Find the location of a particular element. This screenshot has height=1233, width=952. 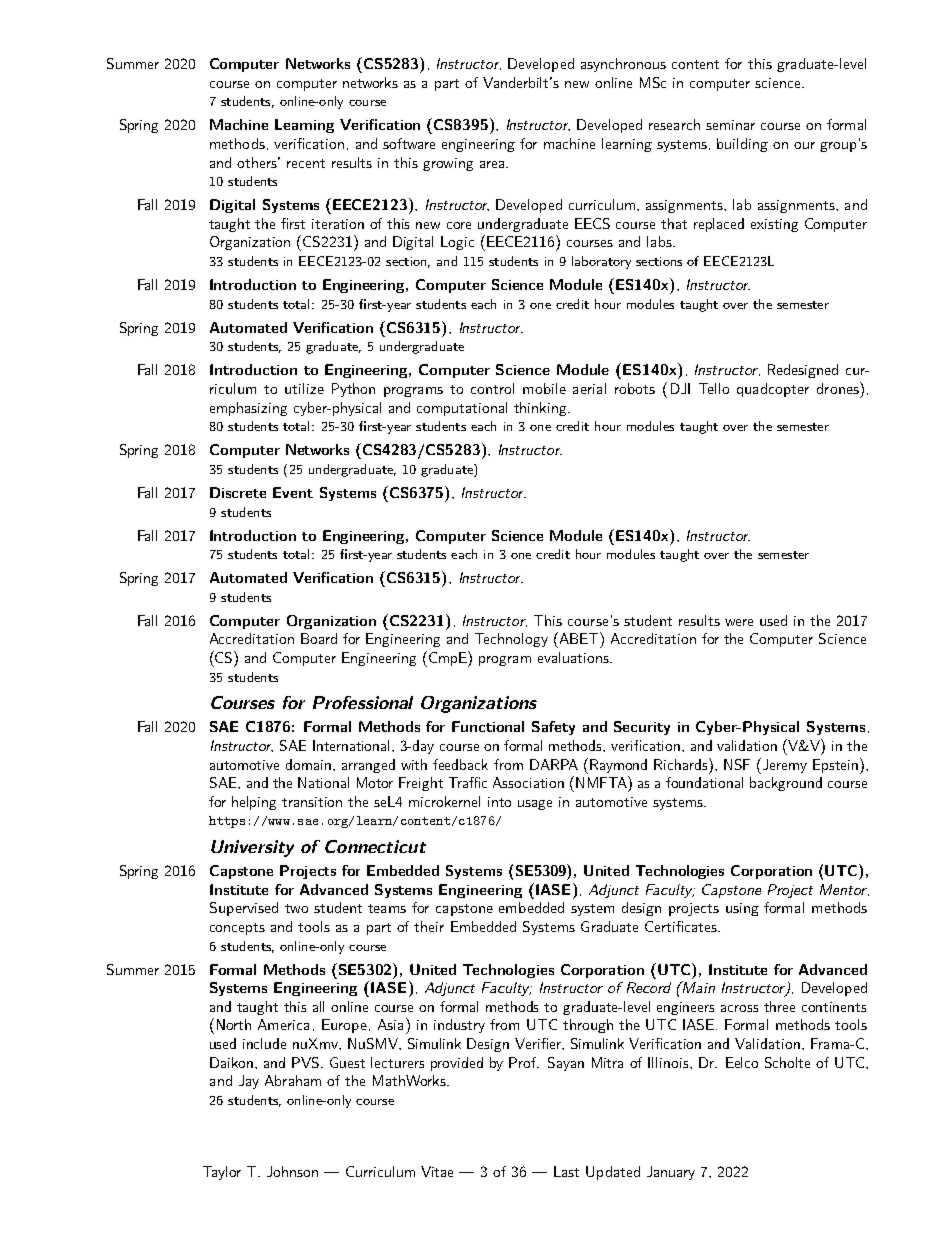

recent is located at coordinates (306, 163).
